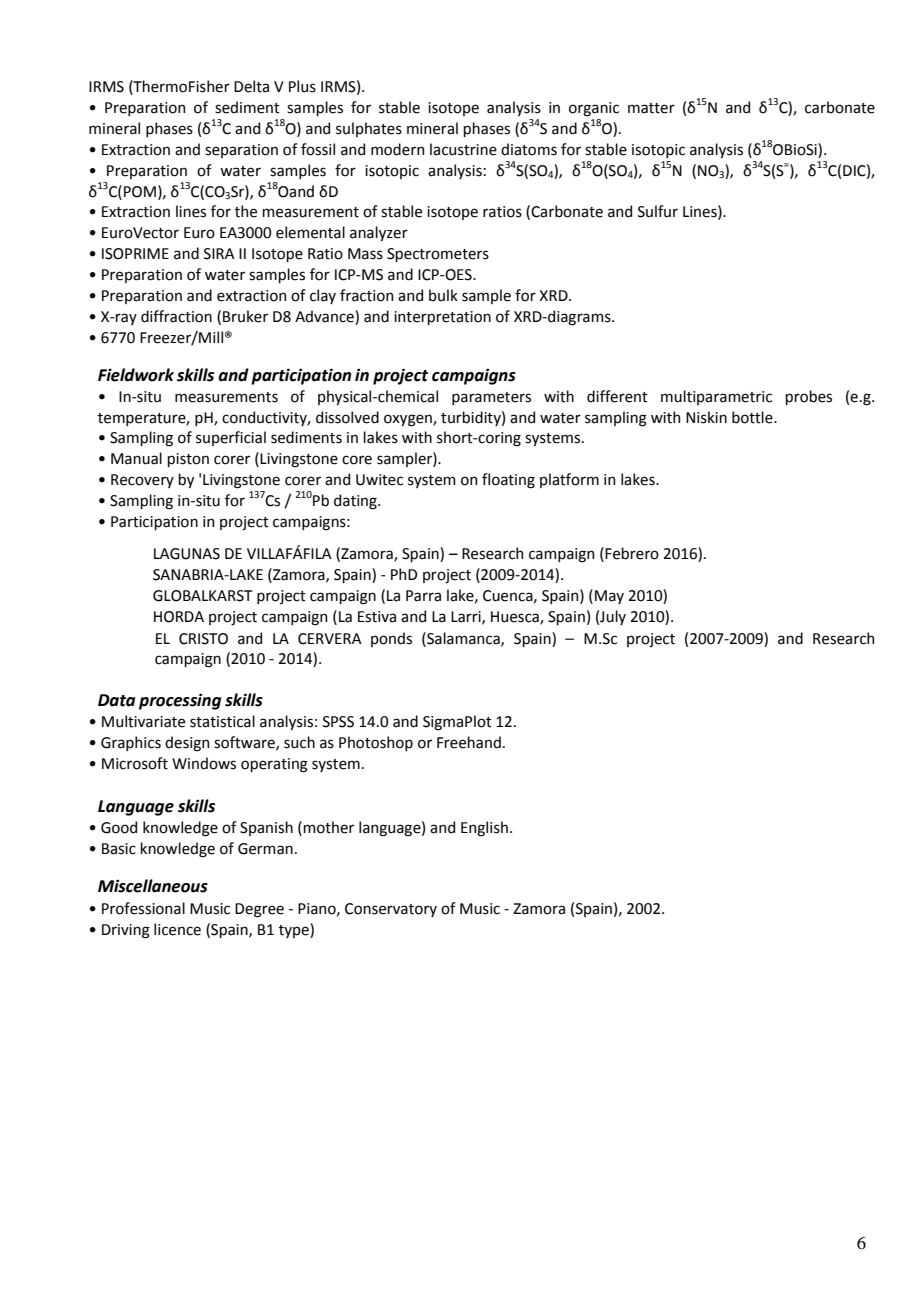 The width and height of the screenshot is (924, 1308). I want to click on Recovery, so click(142, 481).
